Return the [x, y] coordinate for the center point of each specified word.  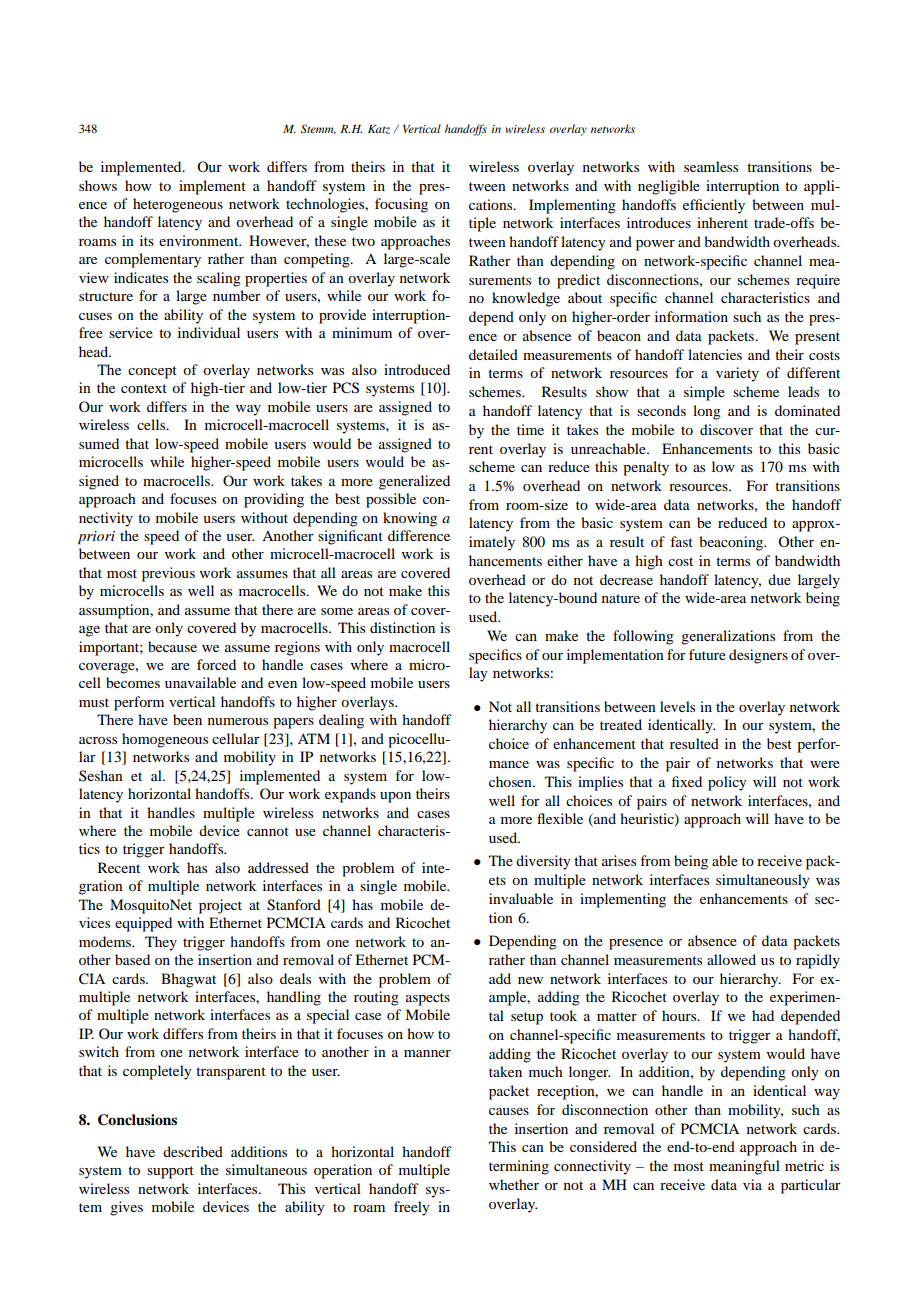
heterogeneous [178, 205]
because [172, 646]
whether [514, 1184]
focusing [401, 205]
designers [758, 656]
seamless [711, 166]
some [337, 611]
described [193, 1151]
